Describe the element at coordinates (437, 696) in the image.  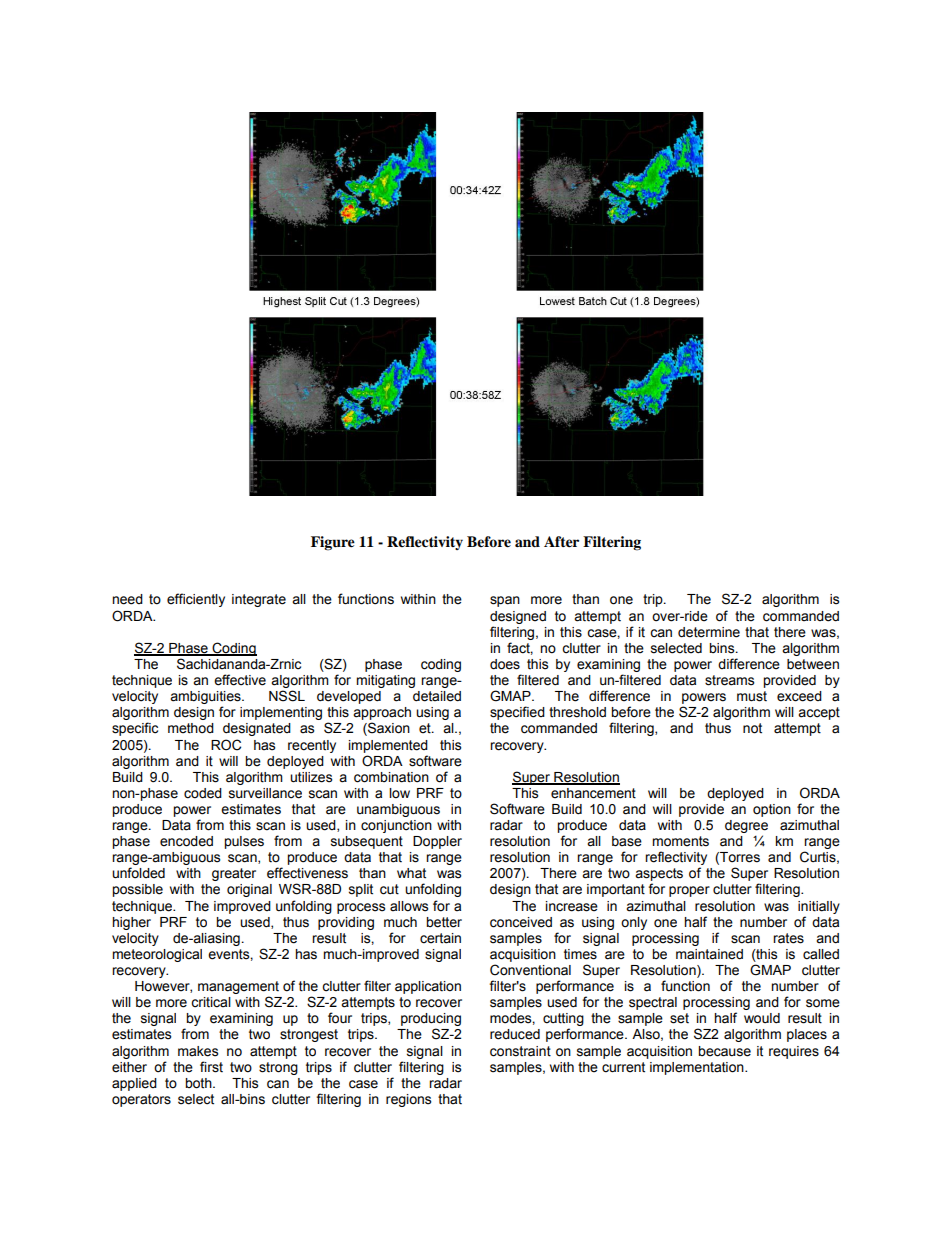
I see `detailed` at that location.
